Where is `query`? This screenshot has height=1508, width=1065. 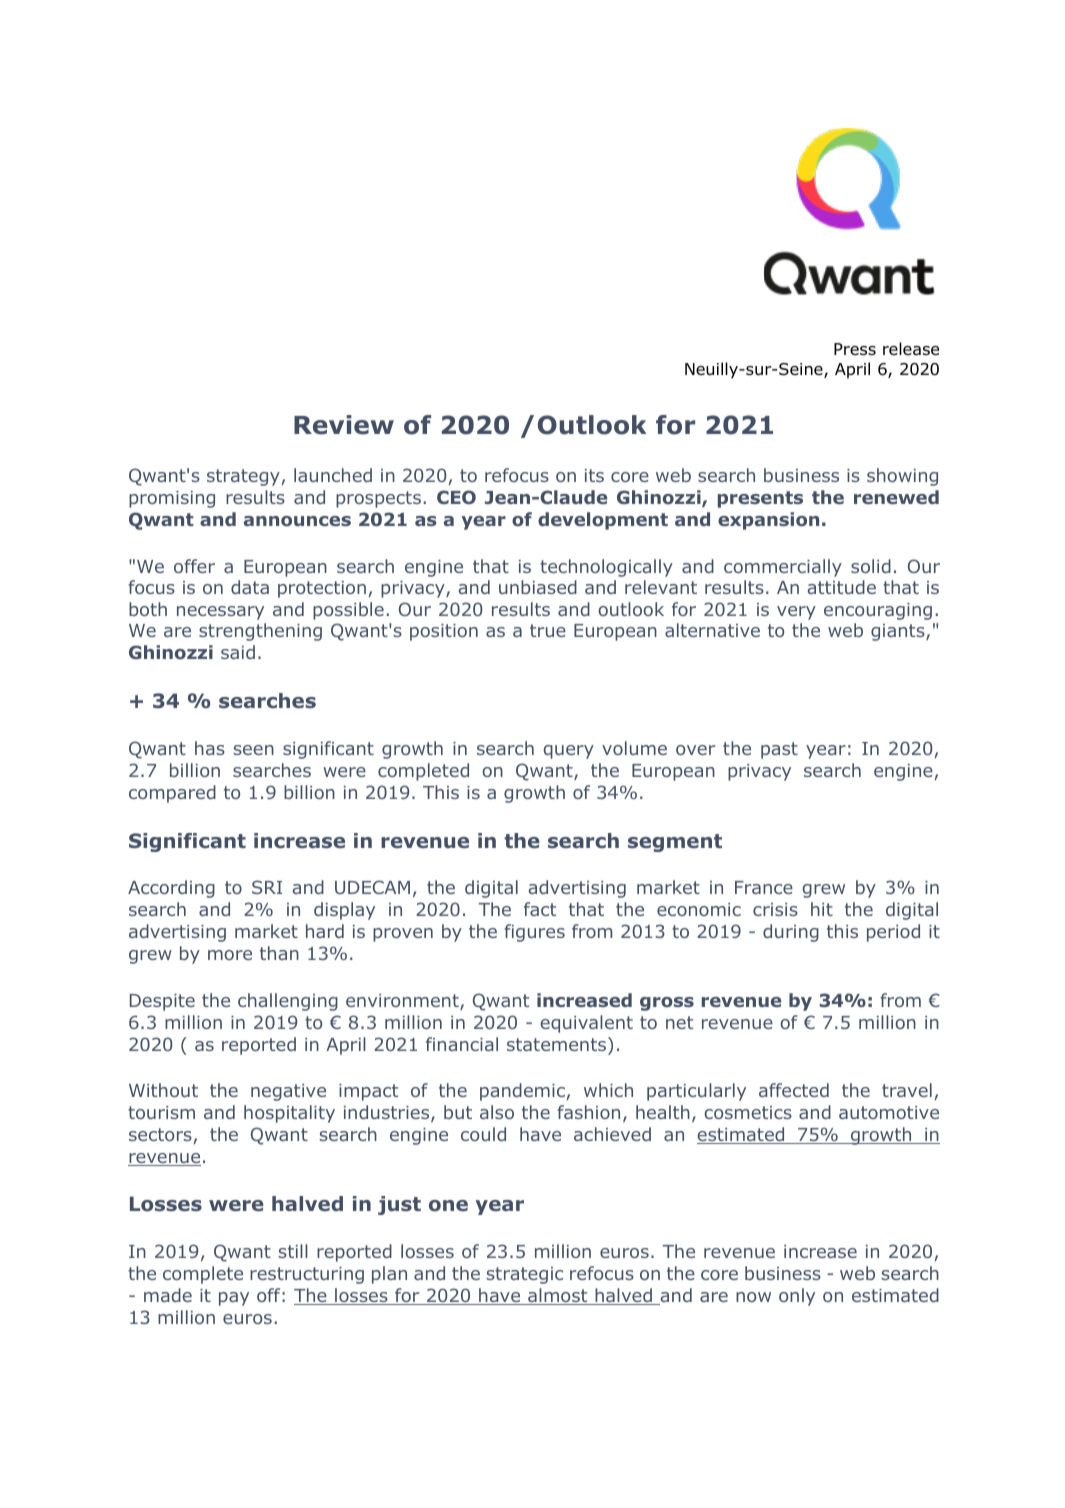
query is located at coordinates (569, 752).
